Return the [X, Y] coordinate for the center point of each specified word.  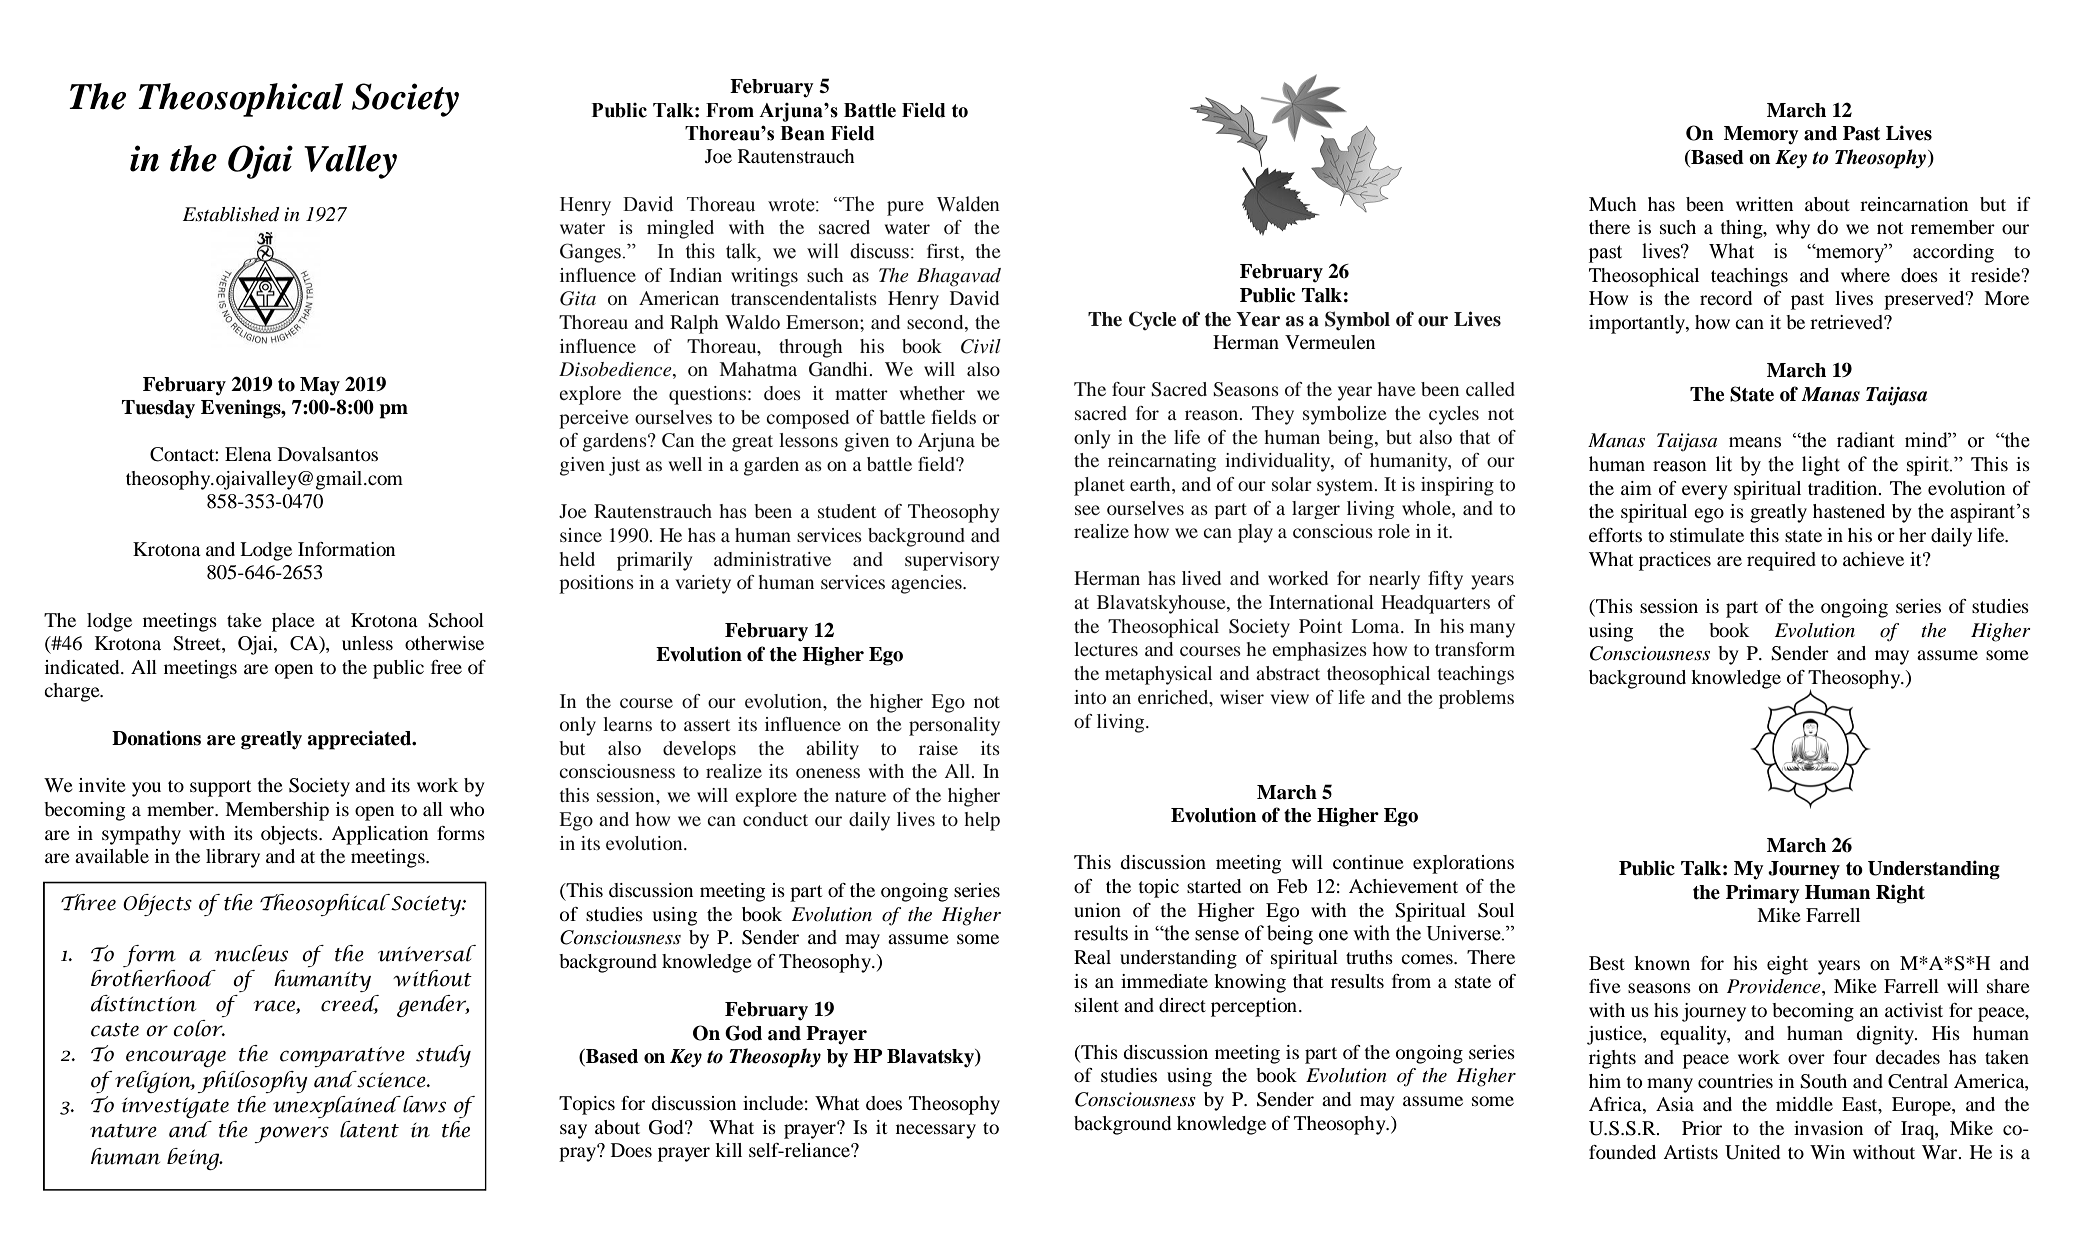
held [577, 559]
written [1764, 204]
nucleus [251, 953]
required [1781, 561]
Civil [981, 346]
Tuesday [158, 409]
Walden [968, 204]
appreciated [360, 740]
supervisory [952, 561]
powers [291, 1134]
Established [231, 214]
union [1097, 910]
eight [1787, 965]
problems [1476, 699]
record [1726, 298]
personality [954, 726]
